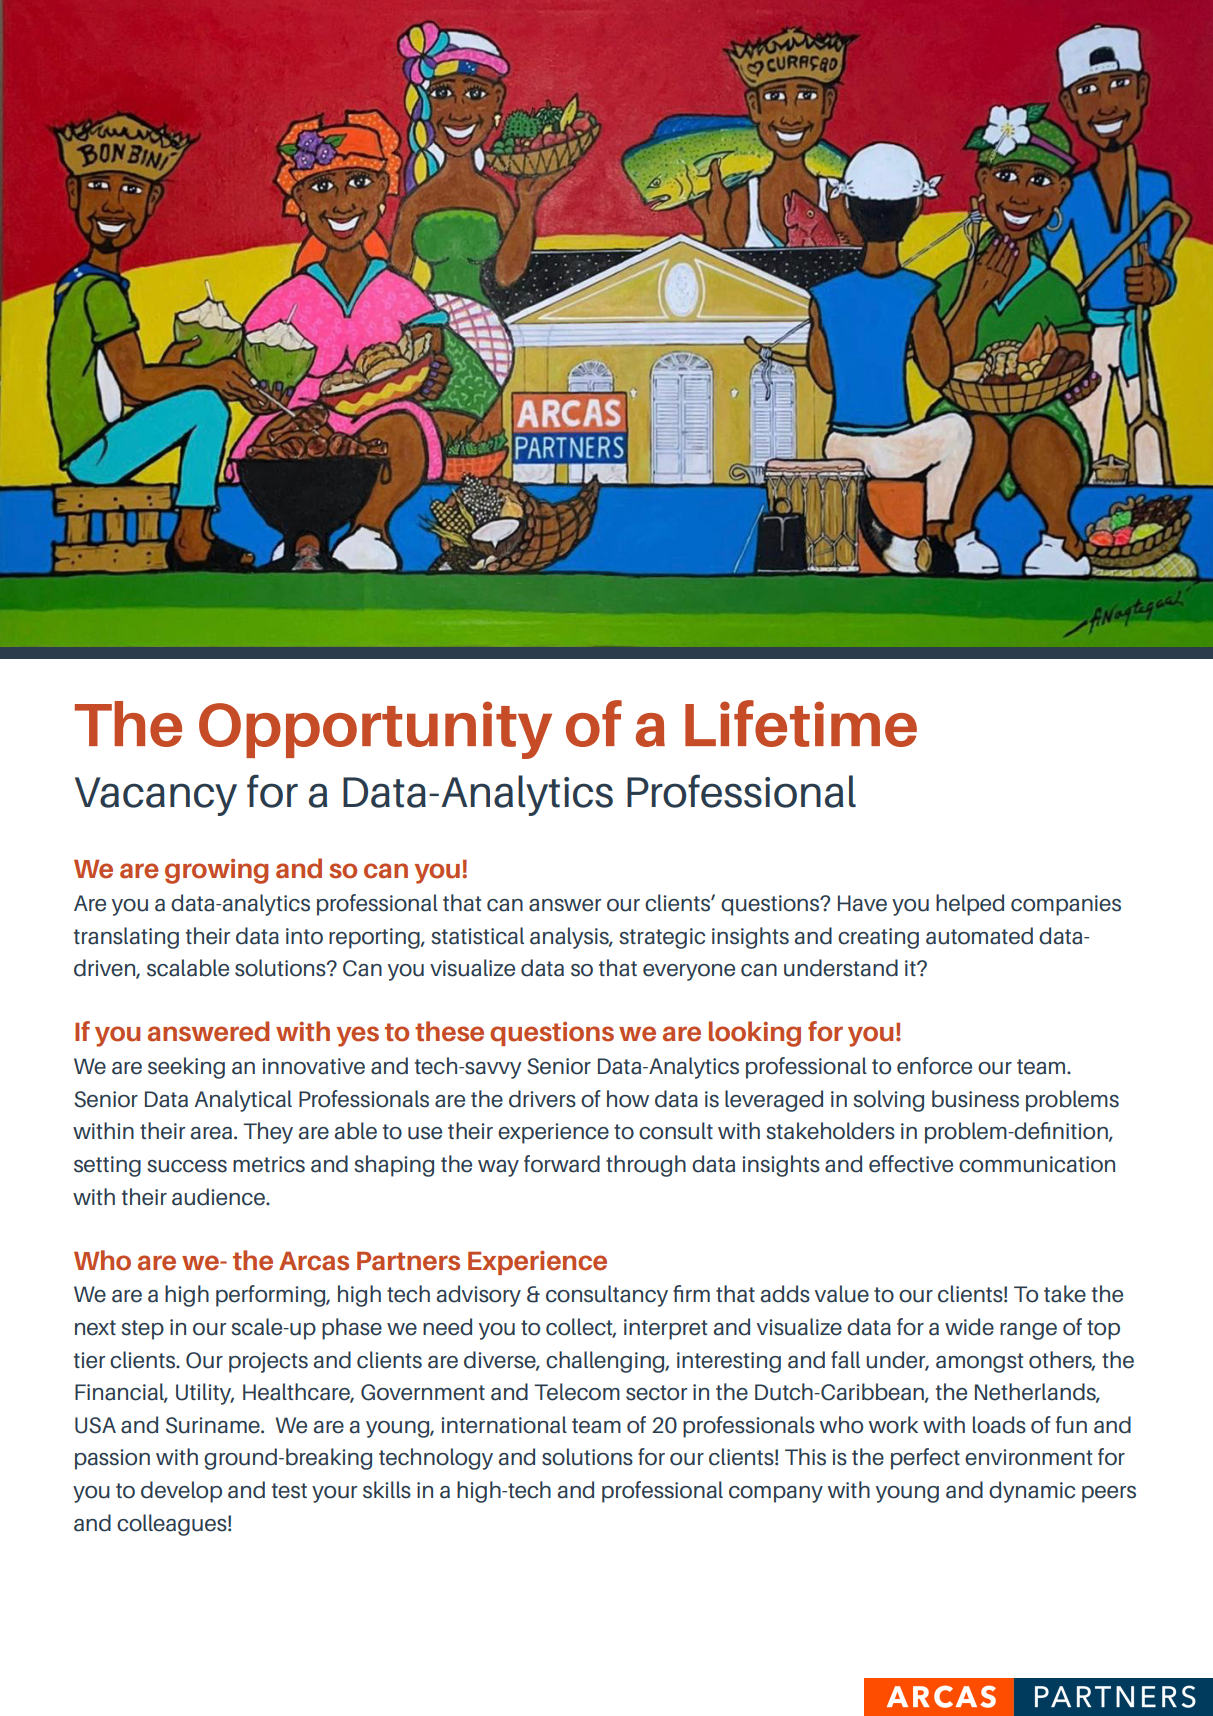 This page has height=1716, width=1213. I want to click on growing, so click(216, 871).
